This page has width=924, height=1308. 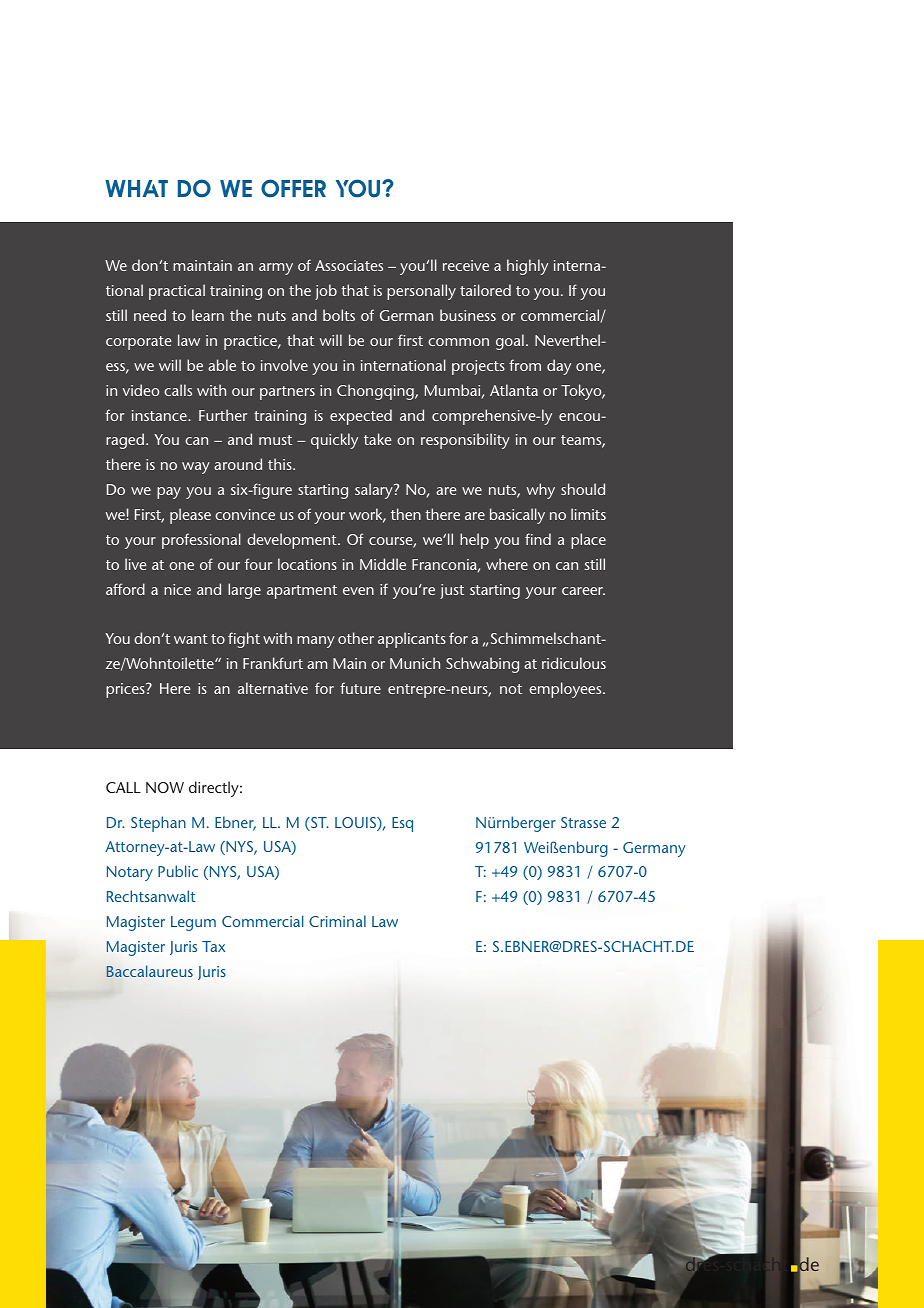 I want to click on WHAT, so click(x=136, y=188).
